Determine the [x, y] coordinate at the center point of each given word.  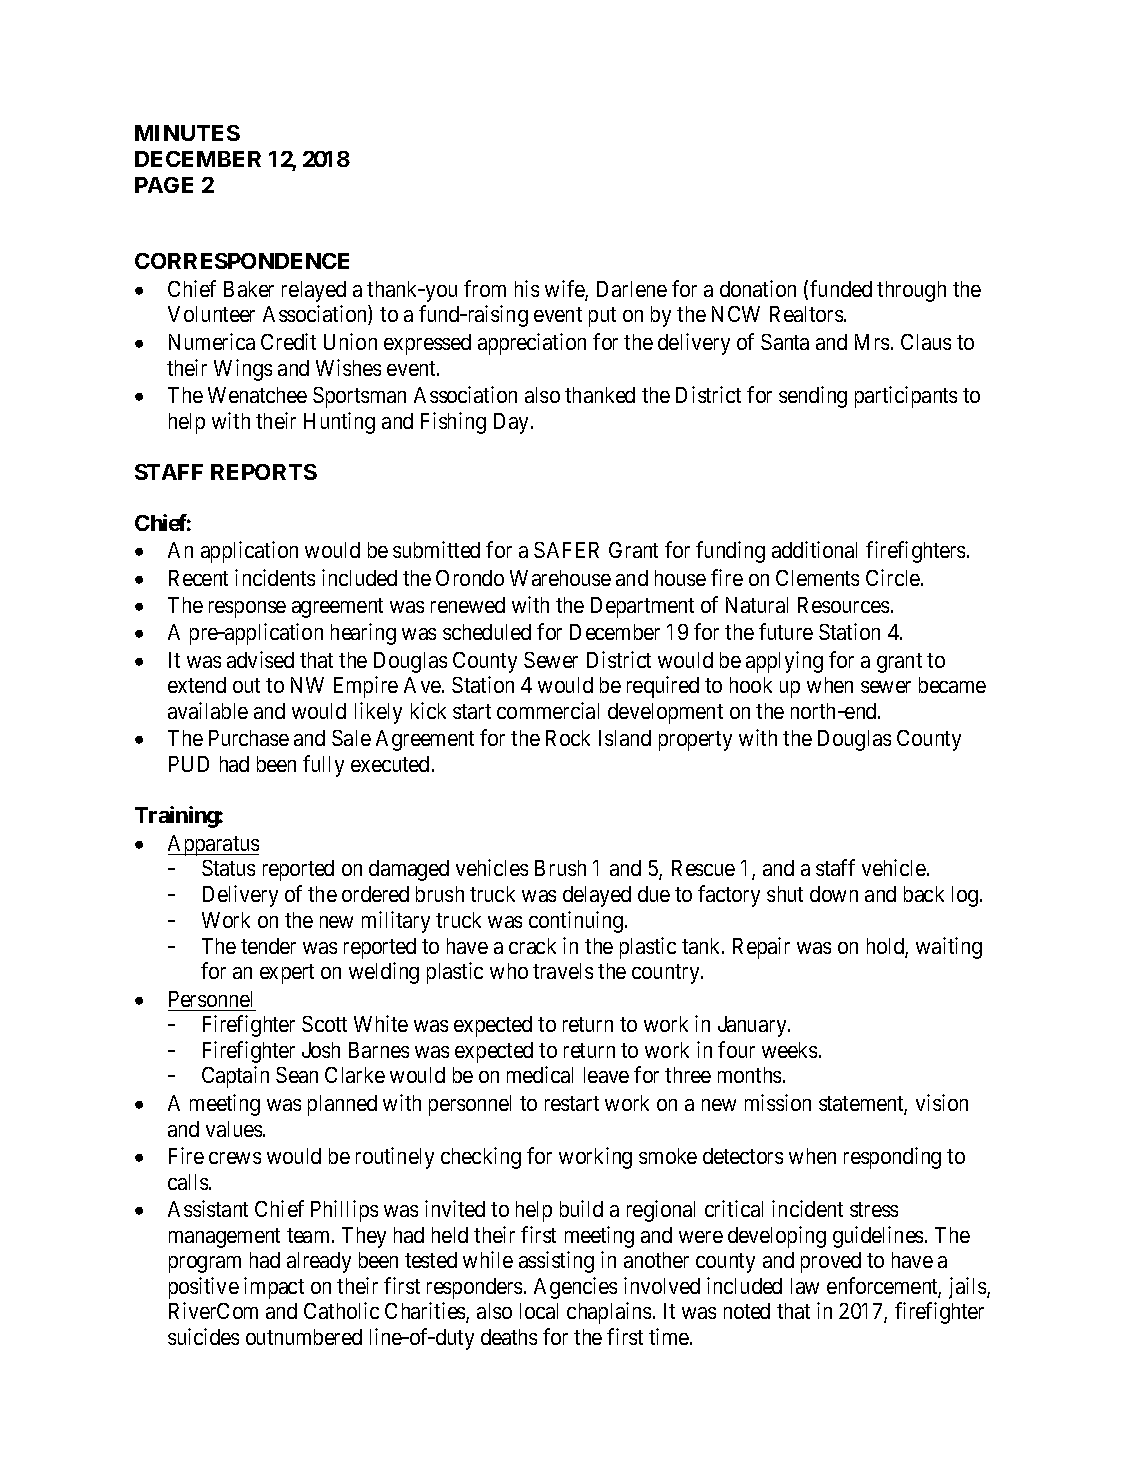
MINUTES [187, 133]
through [911, 291]
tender [268, 946]
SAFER [566, 550]
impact [274, 1288]
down [834, 894]
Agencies [575, 1288]
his [527, 288]
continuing [576, 922]
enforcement [884, 1287]
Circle [894, 577]
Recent [198, 578]
